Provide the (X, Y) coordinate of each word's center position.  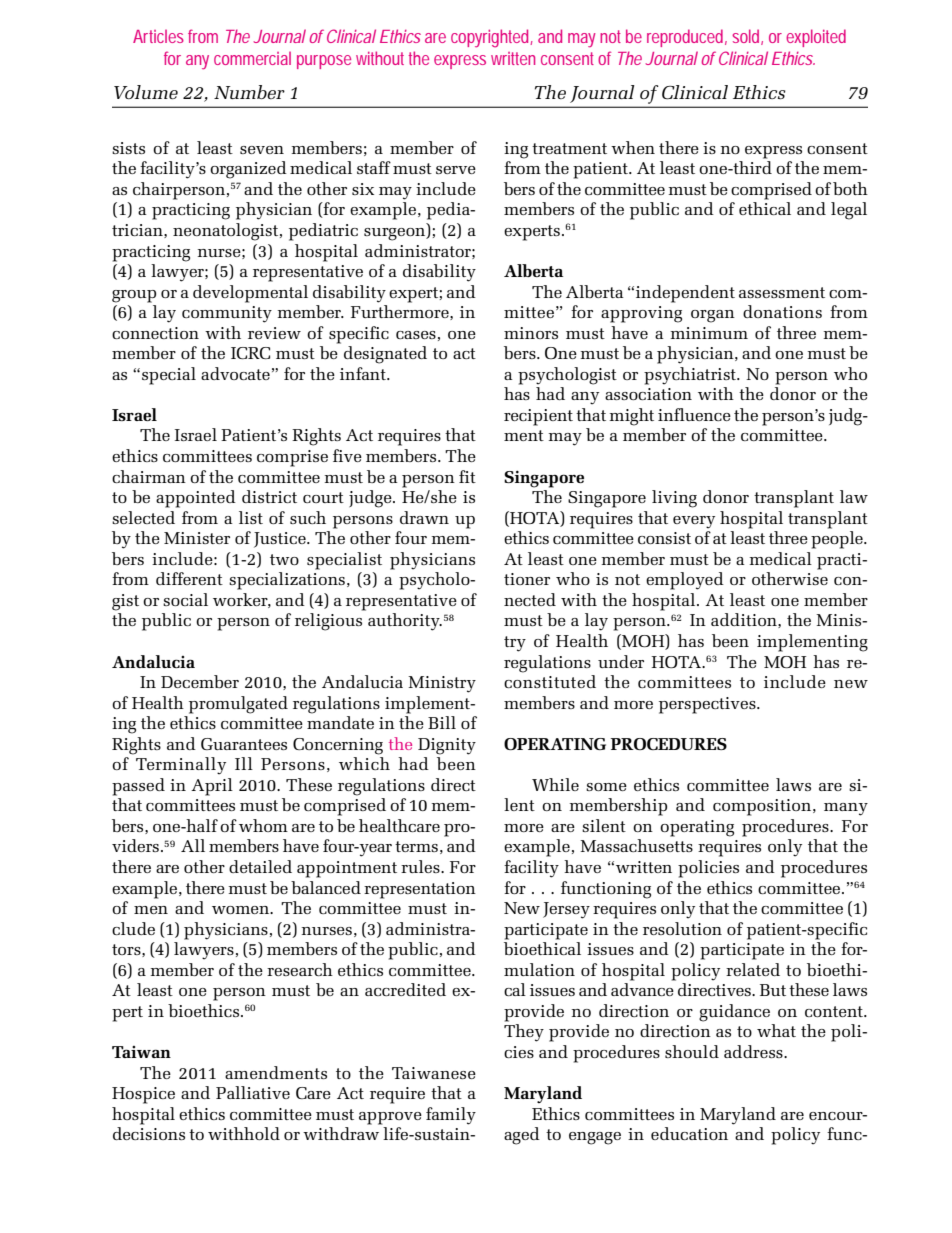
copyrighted (492, 38)
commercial (252, 58)
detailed (260, 866)
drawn (424, 517)
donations (782, 311)
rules (421, 866)
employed (685, 581)
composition (763, 807)
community (227, 314)
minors (531, 333)
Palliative (253, 1092)
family (451, 1116)
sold (747, 37)
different (189, 578)
